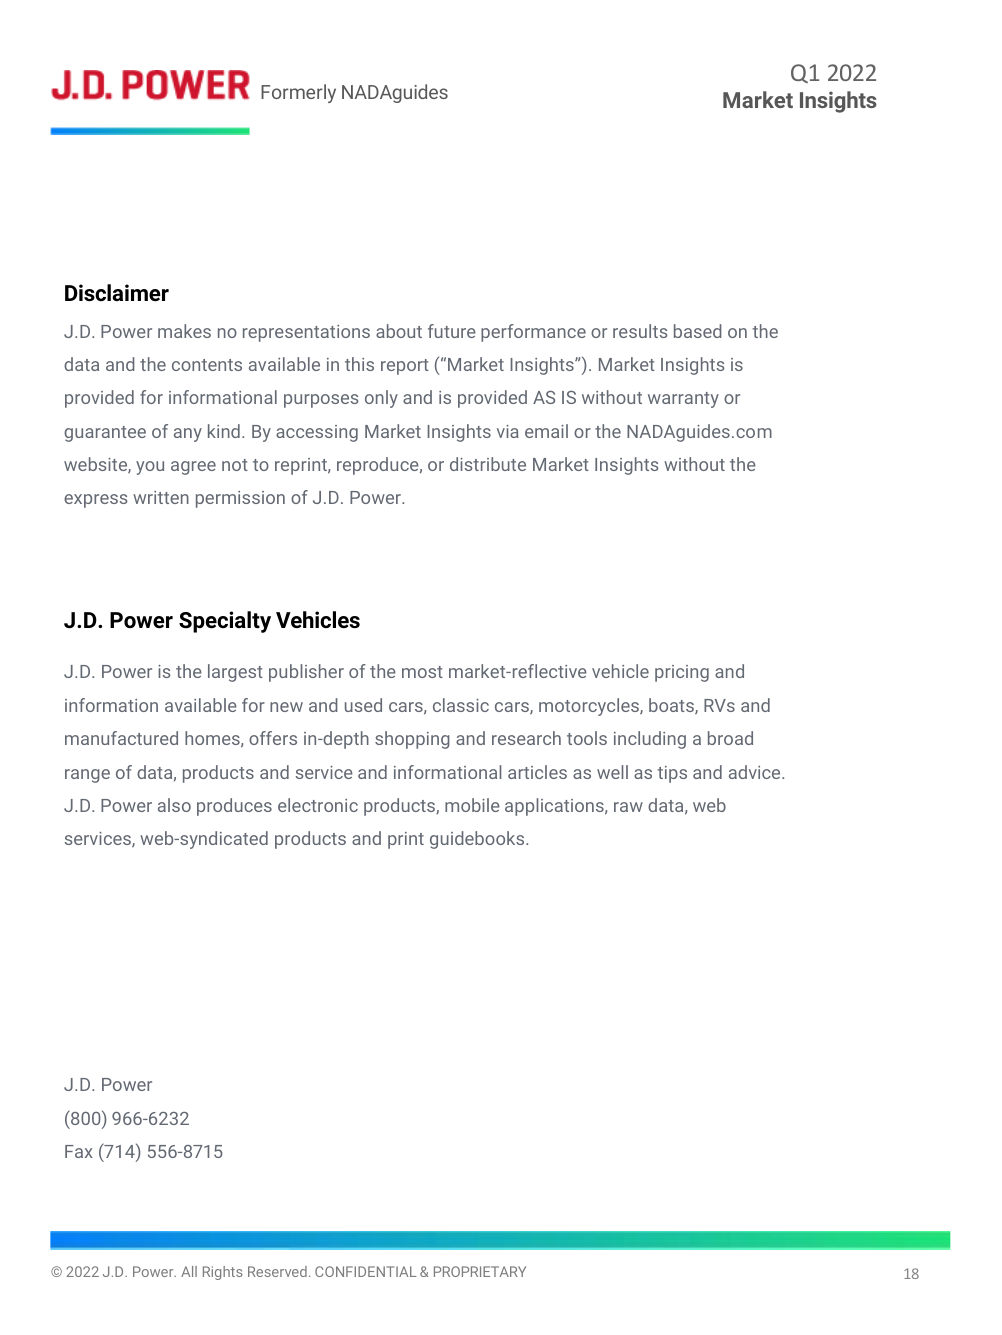  What do you see at coordinates (399, 331) in the screenshot?
I see `about` at bounding box center [399, 331].
